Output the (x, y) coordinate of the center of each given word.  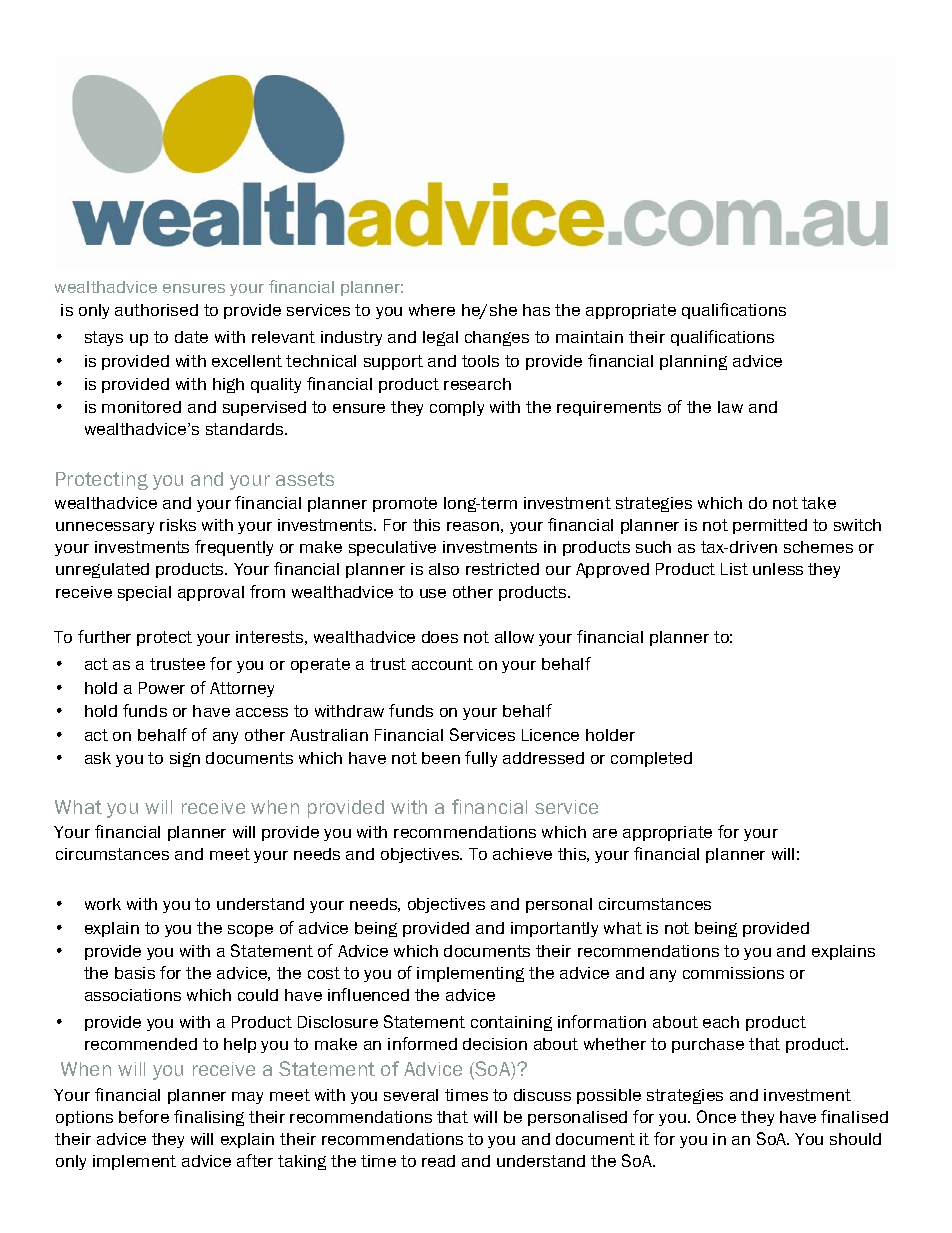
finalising (209, 1118)
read (438, 1161)
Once (716, 1116)
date (191, 337)
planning (693, 362)
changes (497, 338)
